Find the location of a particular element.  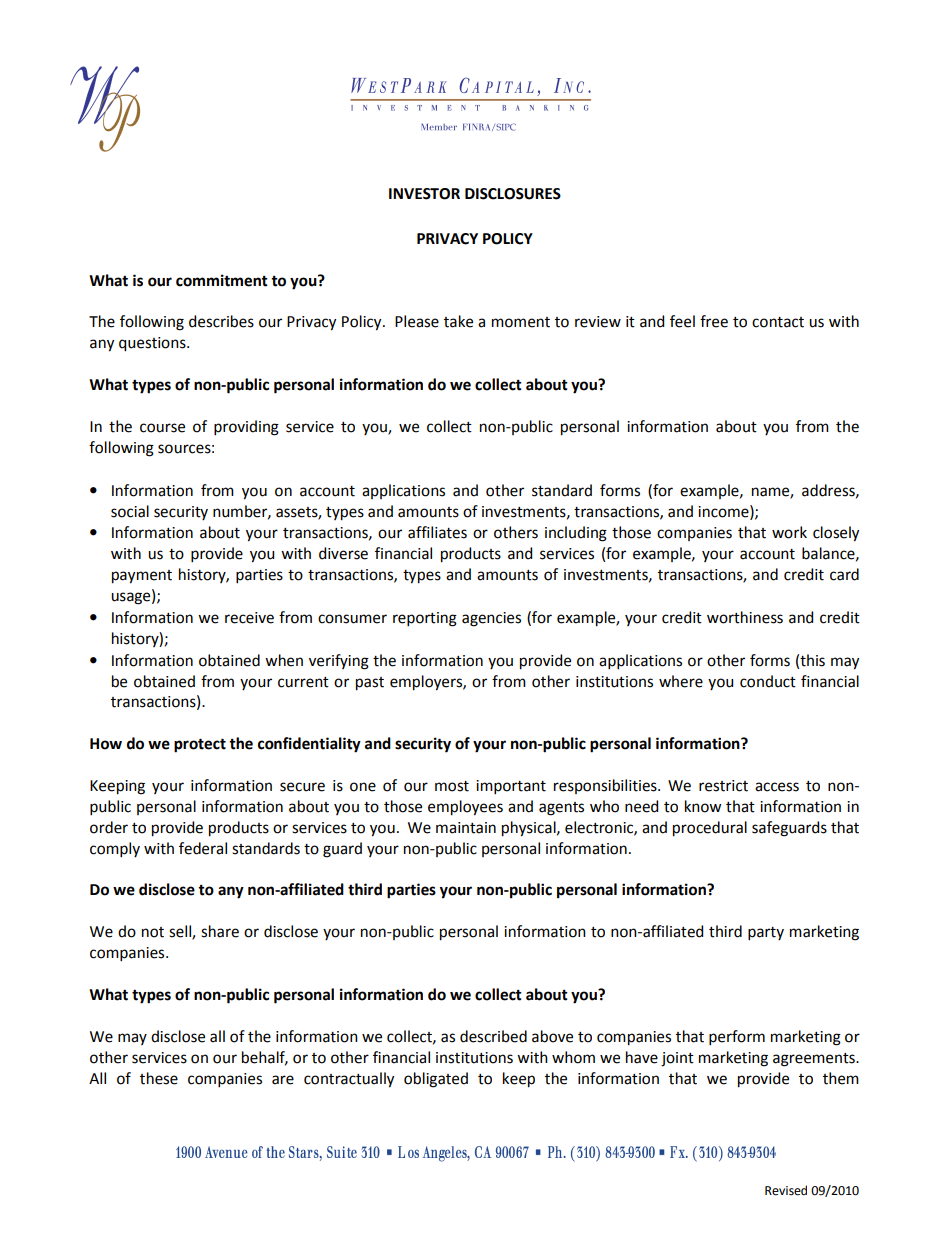

conduct is located at coordinates (768, 681).
